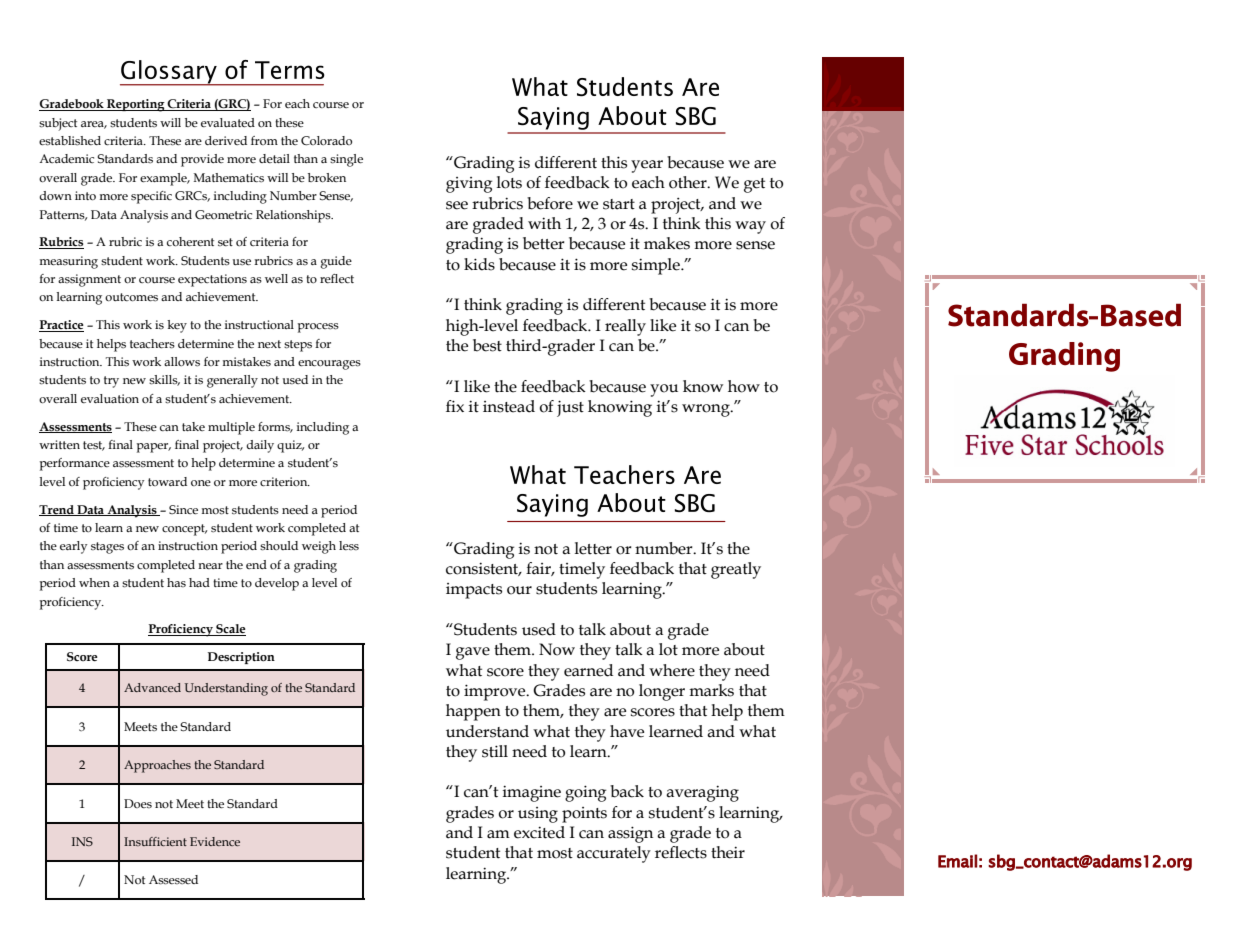 The width and height of the image is (1233, 952). Describe the element at coordinates (176, 582) in the image. I see `has` at that location.
